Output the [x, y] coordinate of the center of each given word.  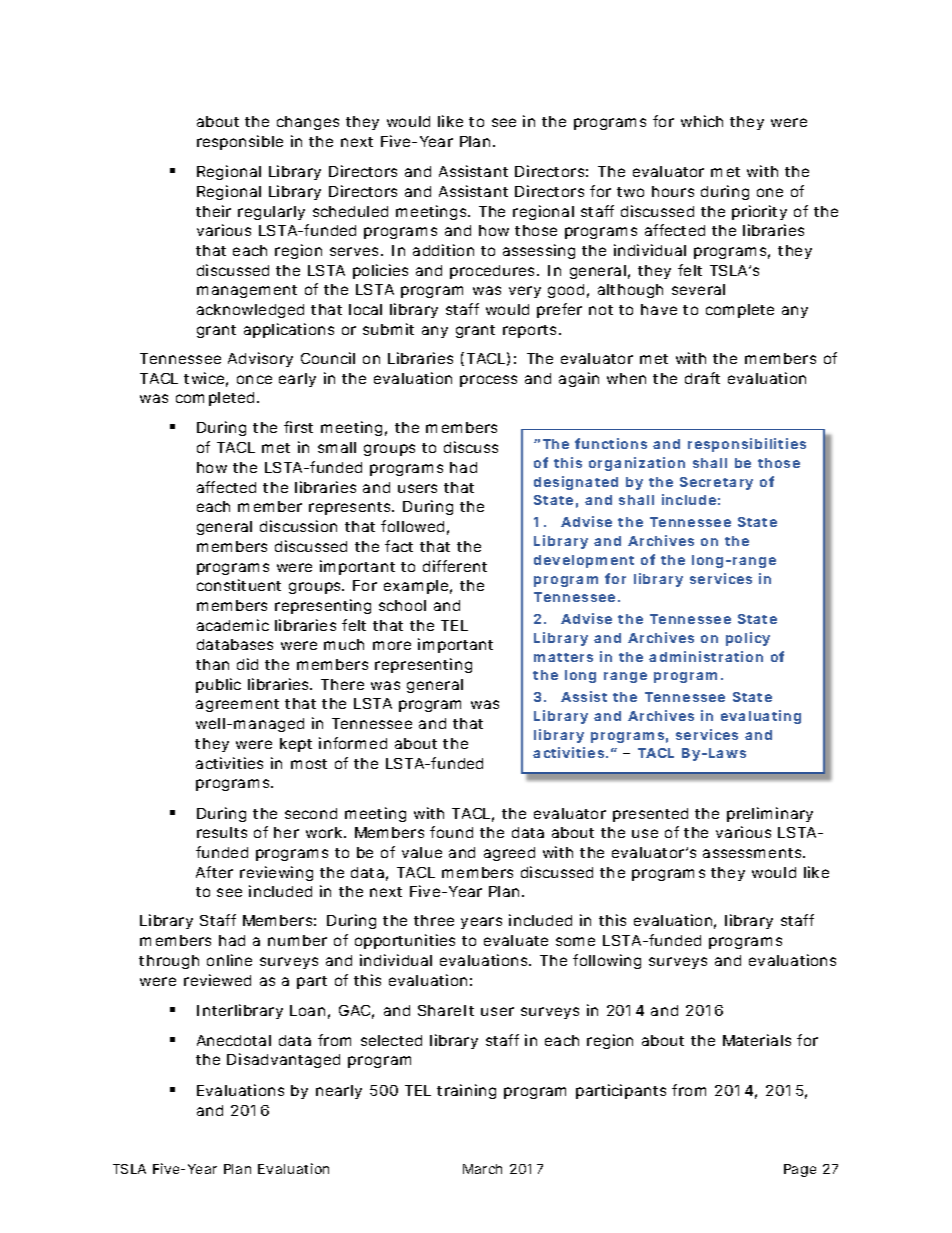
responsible [240, 142]
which [702, 121]
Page [800, 1170]
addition [443, 250]
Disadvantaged [283, 1060]
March [482, 1169]
